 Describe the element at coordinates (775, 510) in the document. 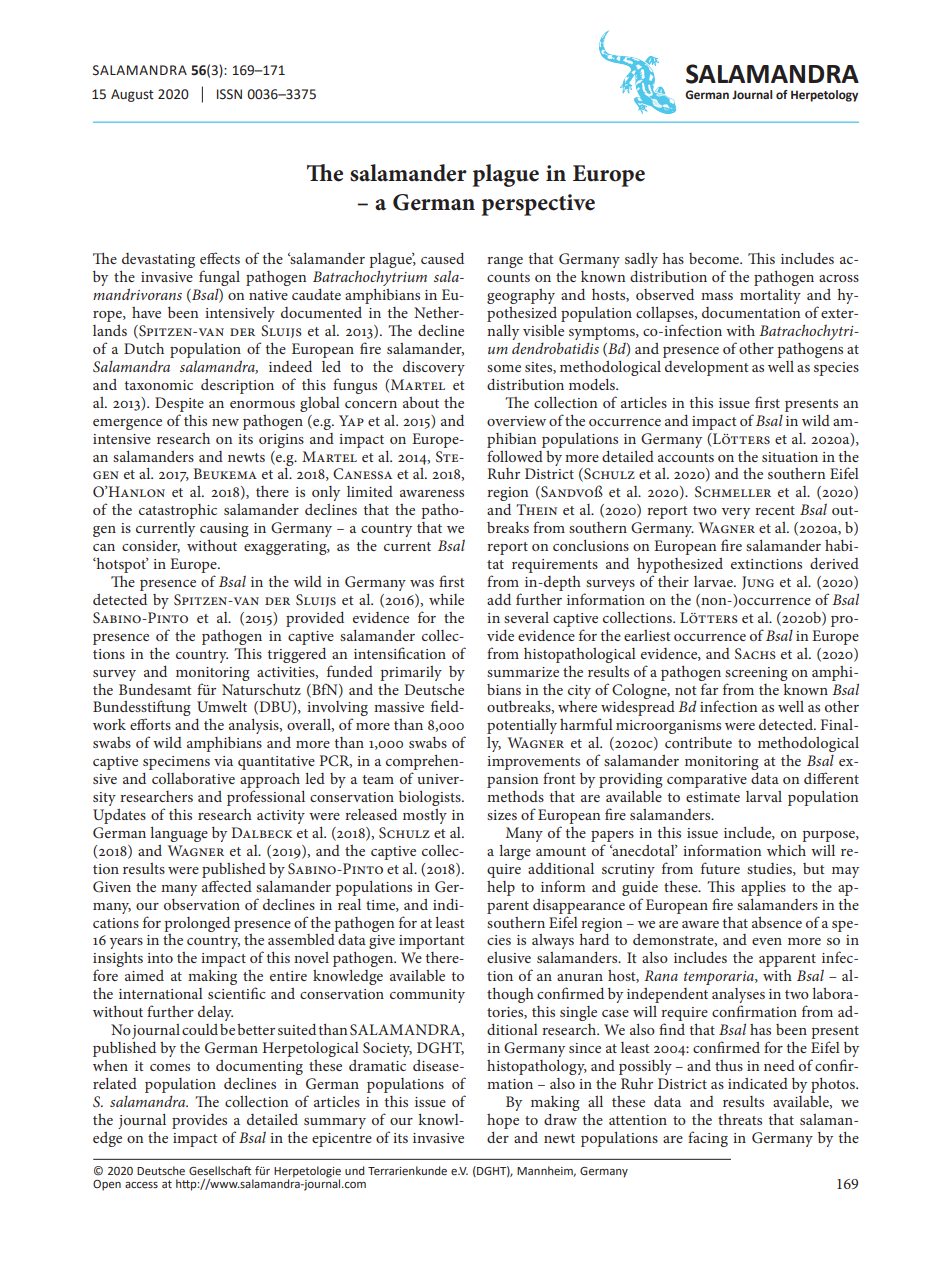

I see `recent` at that location.
